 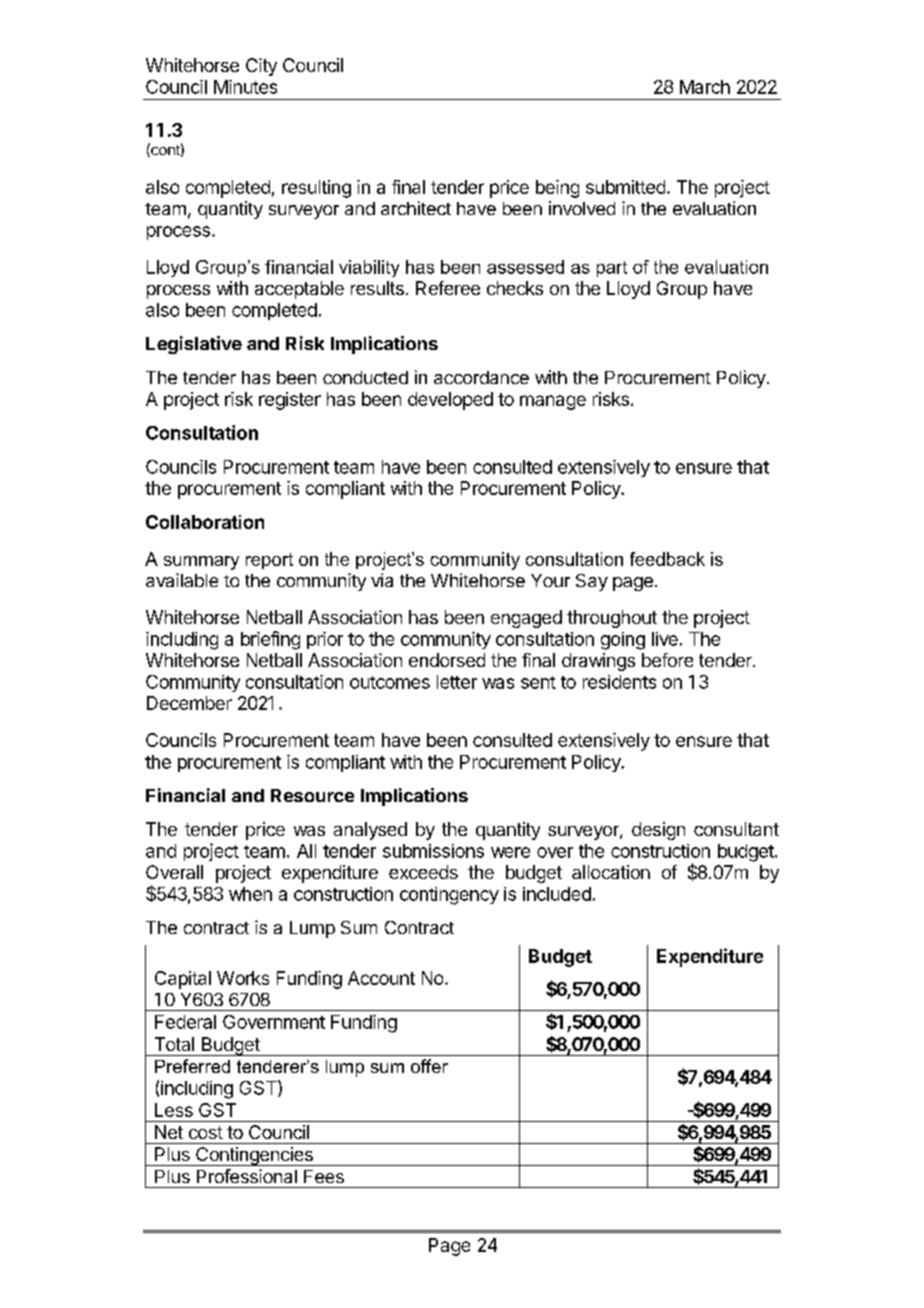 I want to click on cost, so click(x=206, y=1132).
